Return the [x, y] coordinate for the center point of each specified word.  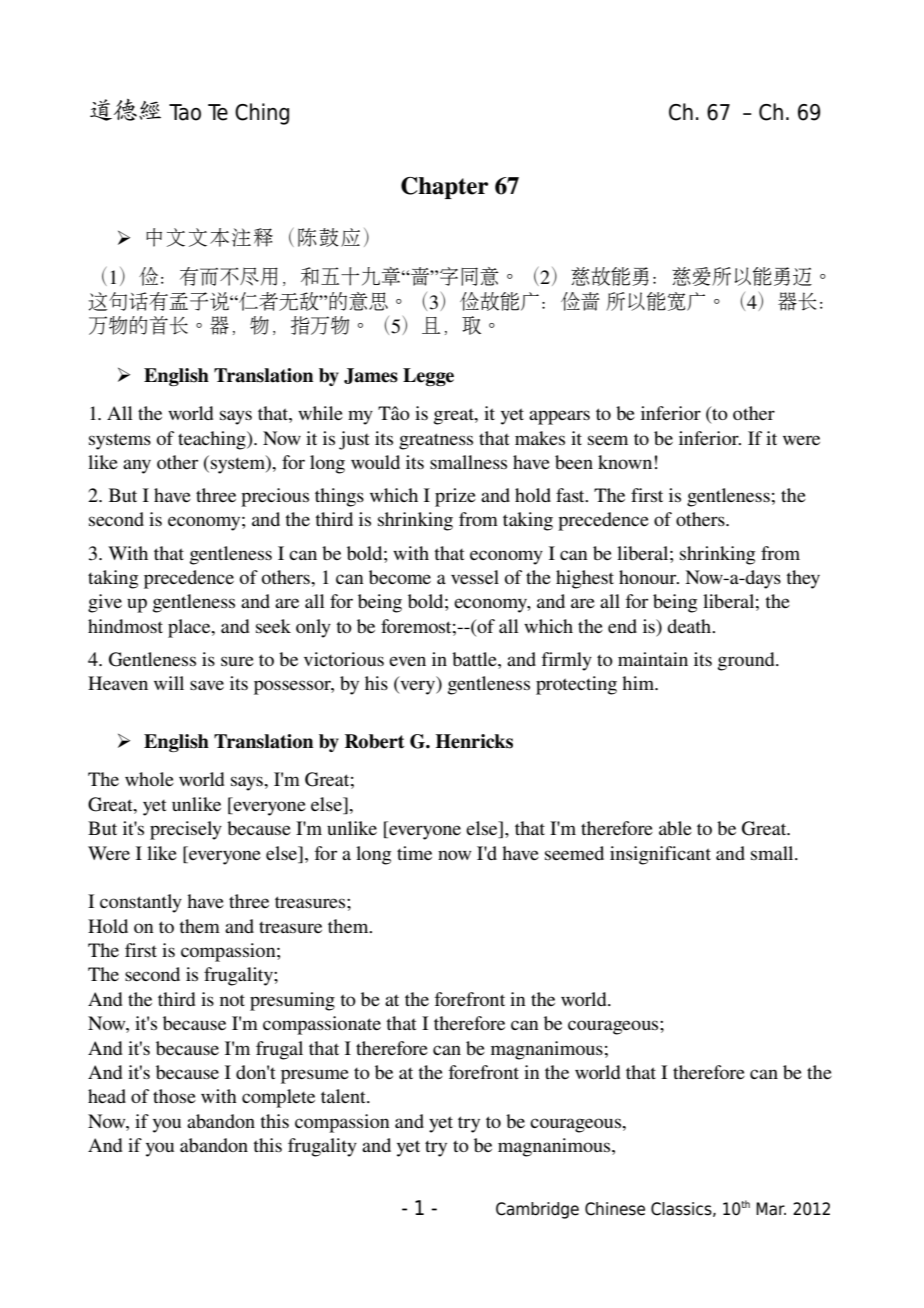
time [414, 853]
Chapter [444, 188]
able [675, 828]
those [174, 1096]
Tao [185, 112]
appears [559, 417]
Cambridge [537, 1210]
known [625, 462]
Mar [771, 1209]
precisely [186, 830]
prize [455, 497]
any [137, 466]
